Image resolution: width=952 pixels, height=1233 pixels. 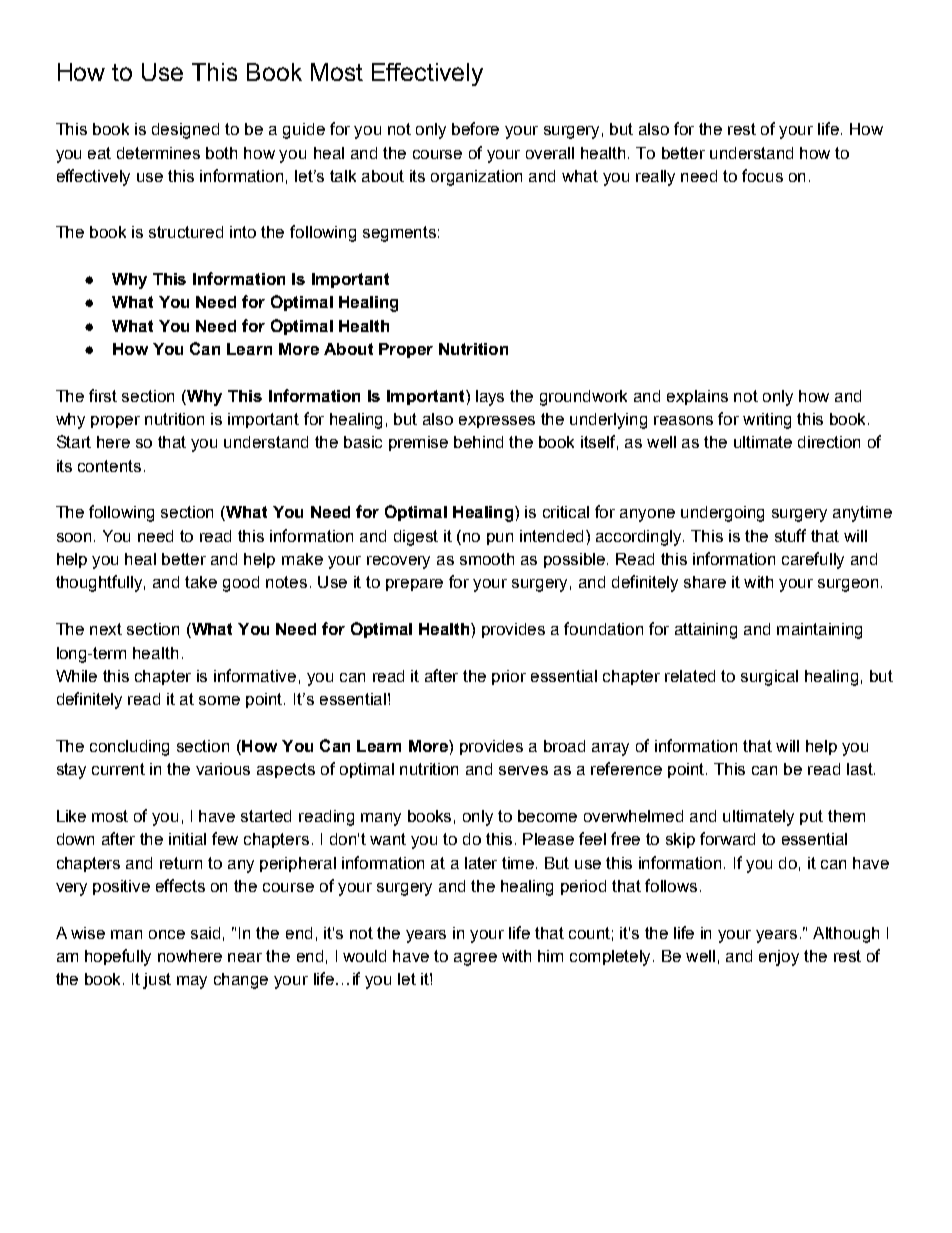 What do you see at coordinates (861, 769) in the screenshot?
I see `last` at bounding box center [861, 769].
